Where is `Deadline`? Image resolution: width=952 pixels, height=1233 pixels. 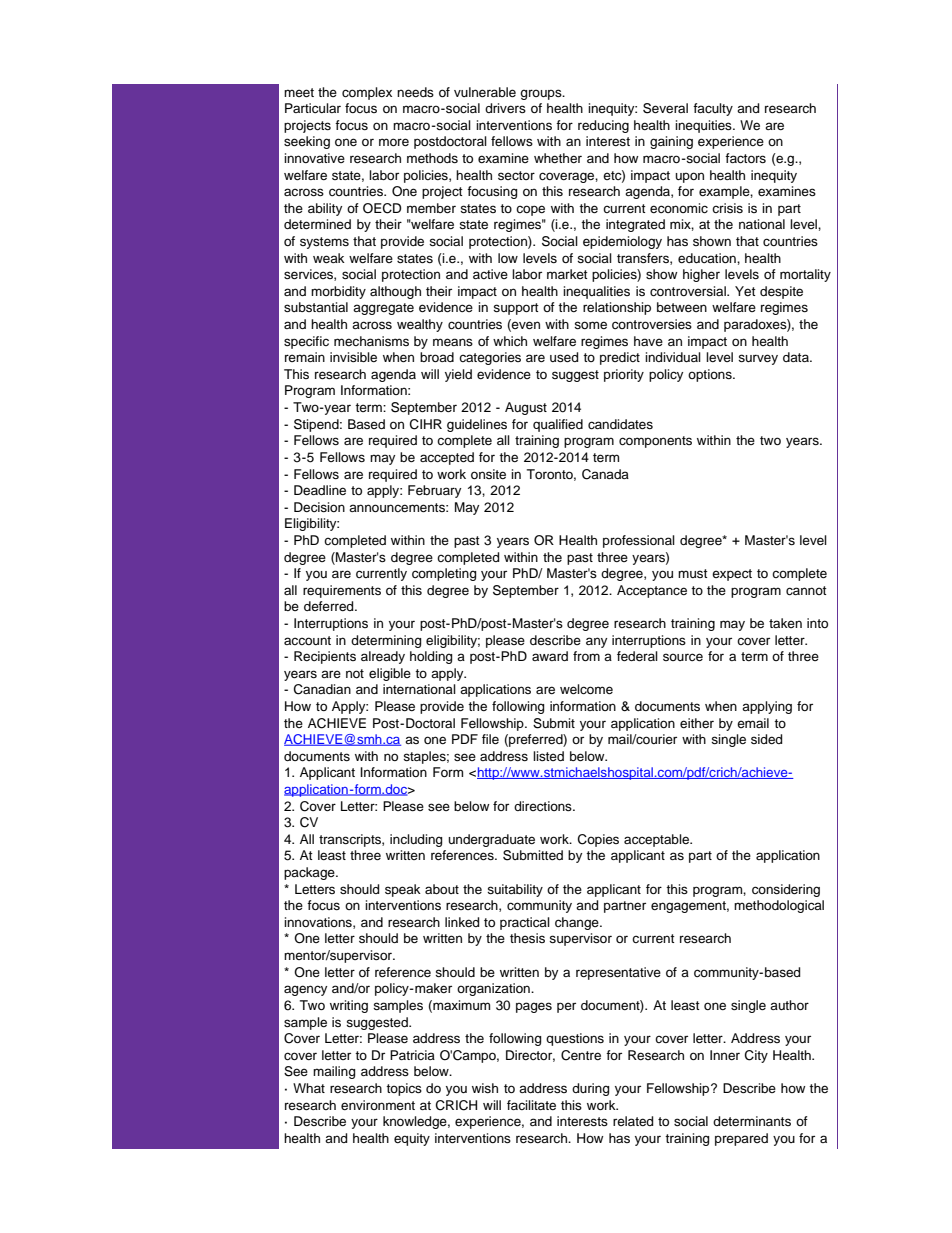
Deadline is located at coordinates (320, 490).
